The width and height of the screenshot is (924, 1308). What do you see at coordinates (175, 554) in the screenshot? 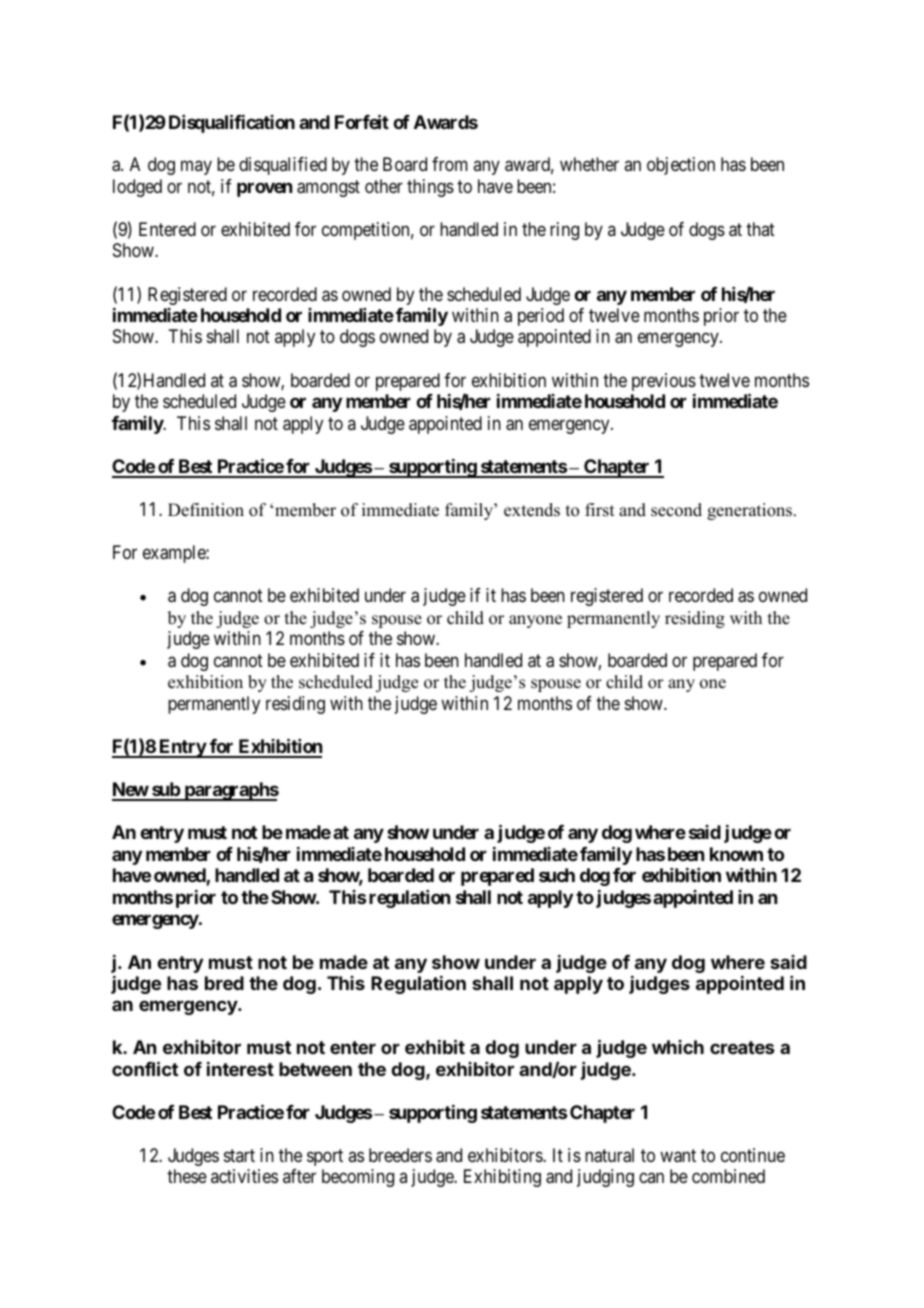
I see `example` at bounding box center [175, 554].
